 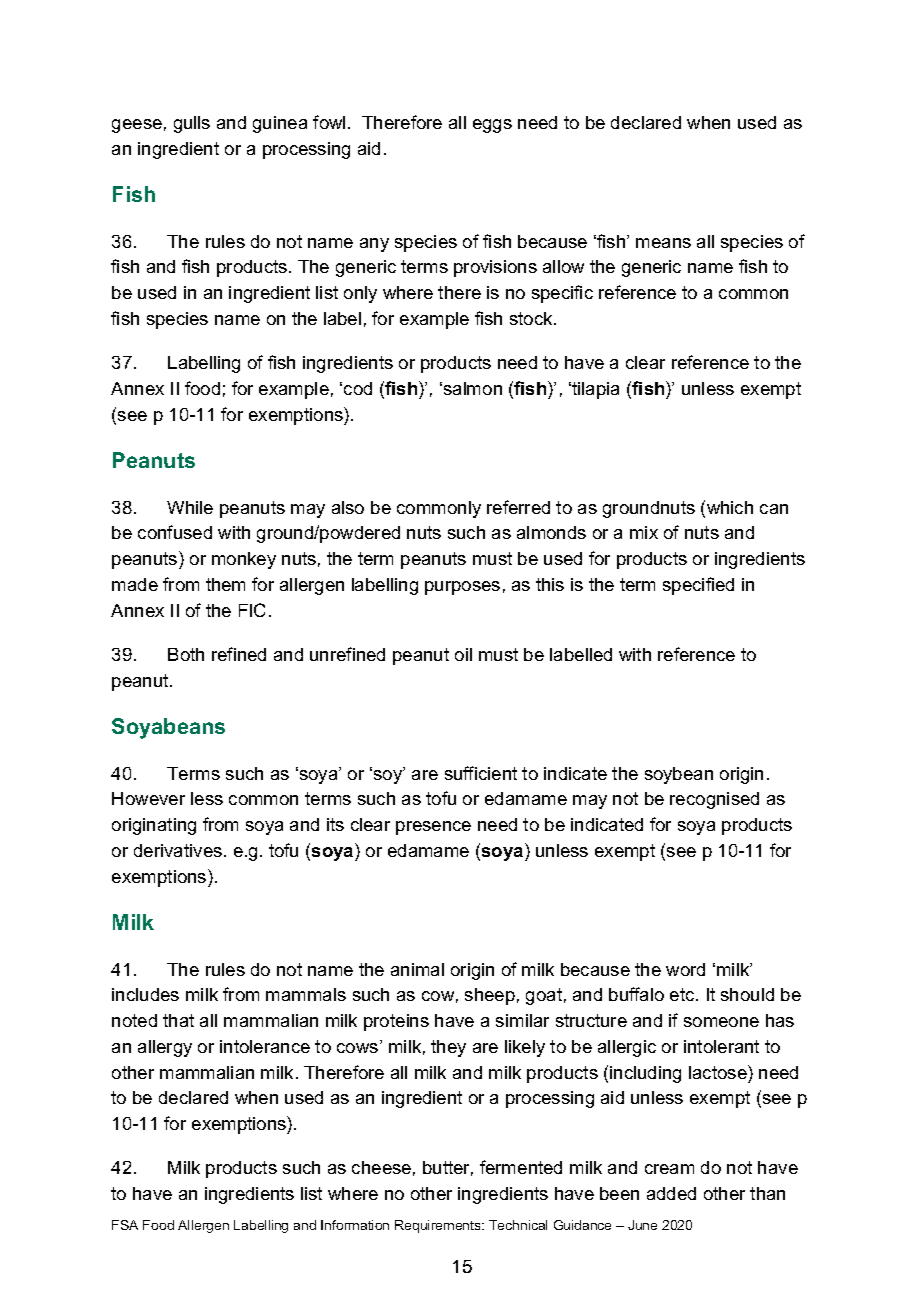 What do you see at coordinates (125, 1225) in the document?
I see `FSA` at bounding box center [125, 1225].
